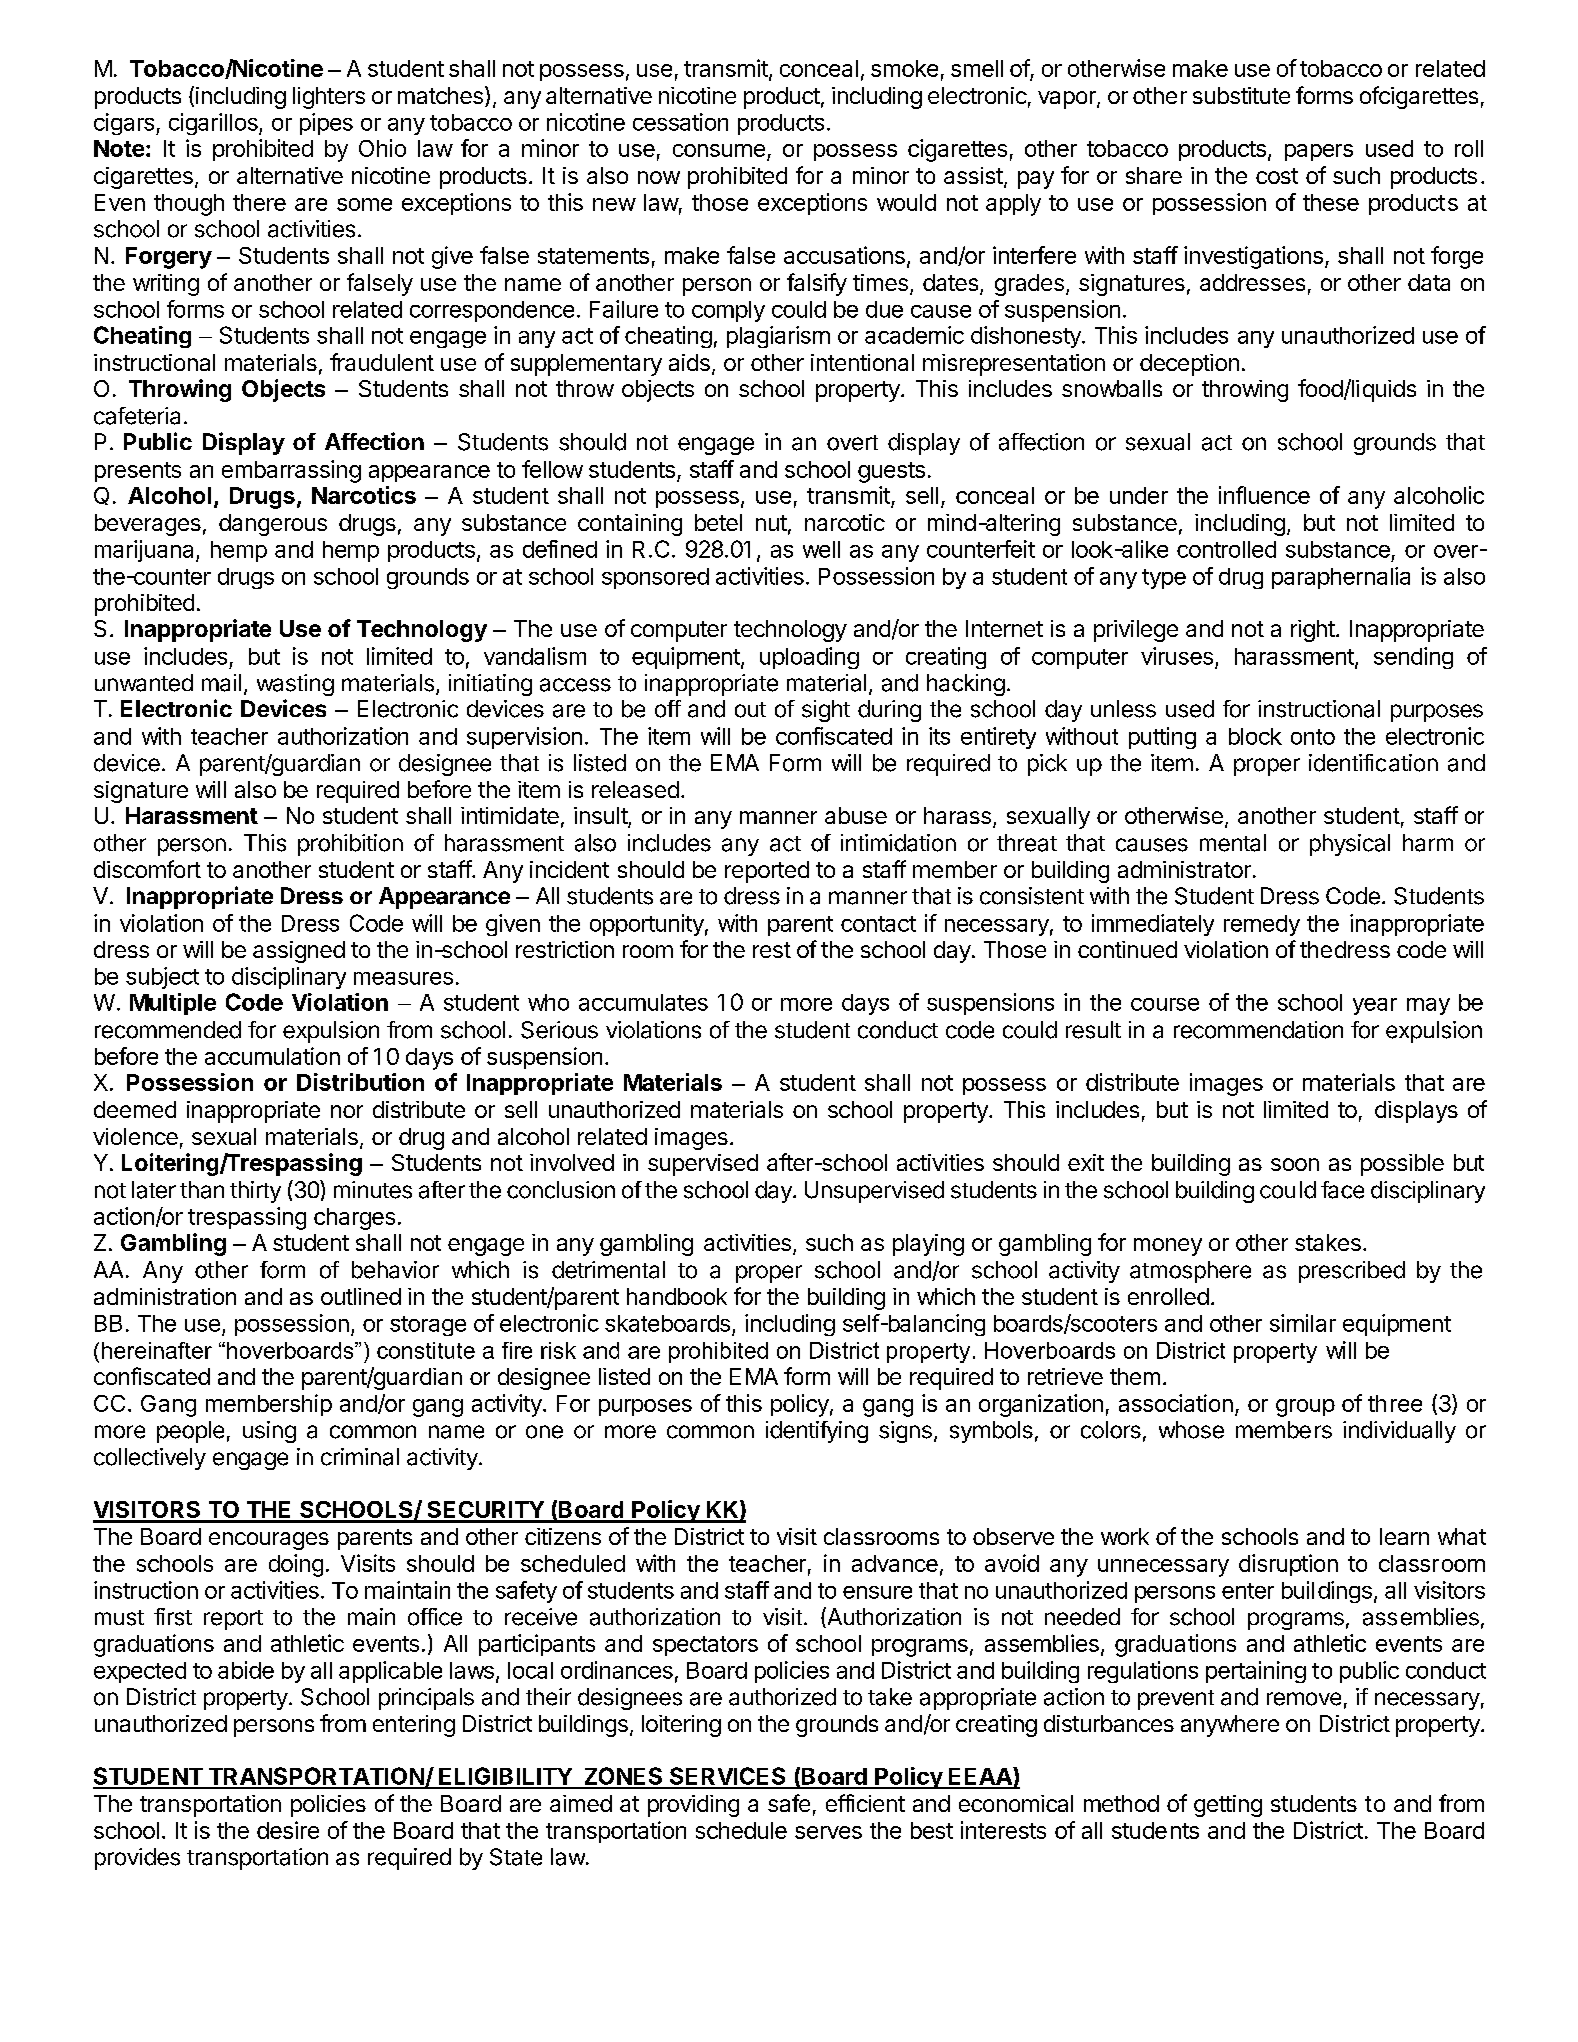 This page has width=1578, height=2042. Describe the element at coordinates (1313, 631) in the page. I see `right` at that location.
